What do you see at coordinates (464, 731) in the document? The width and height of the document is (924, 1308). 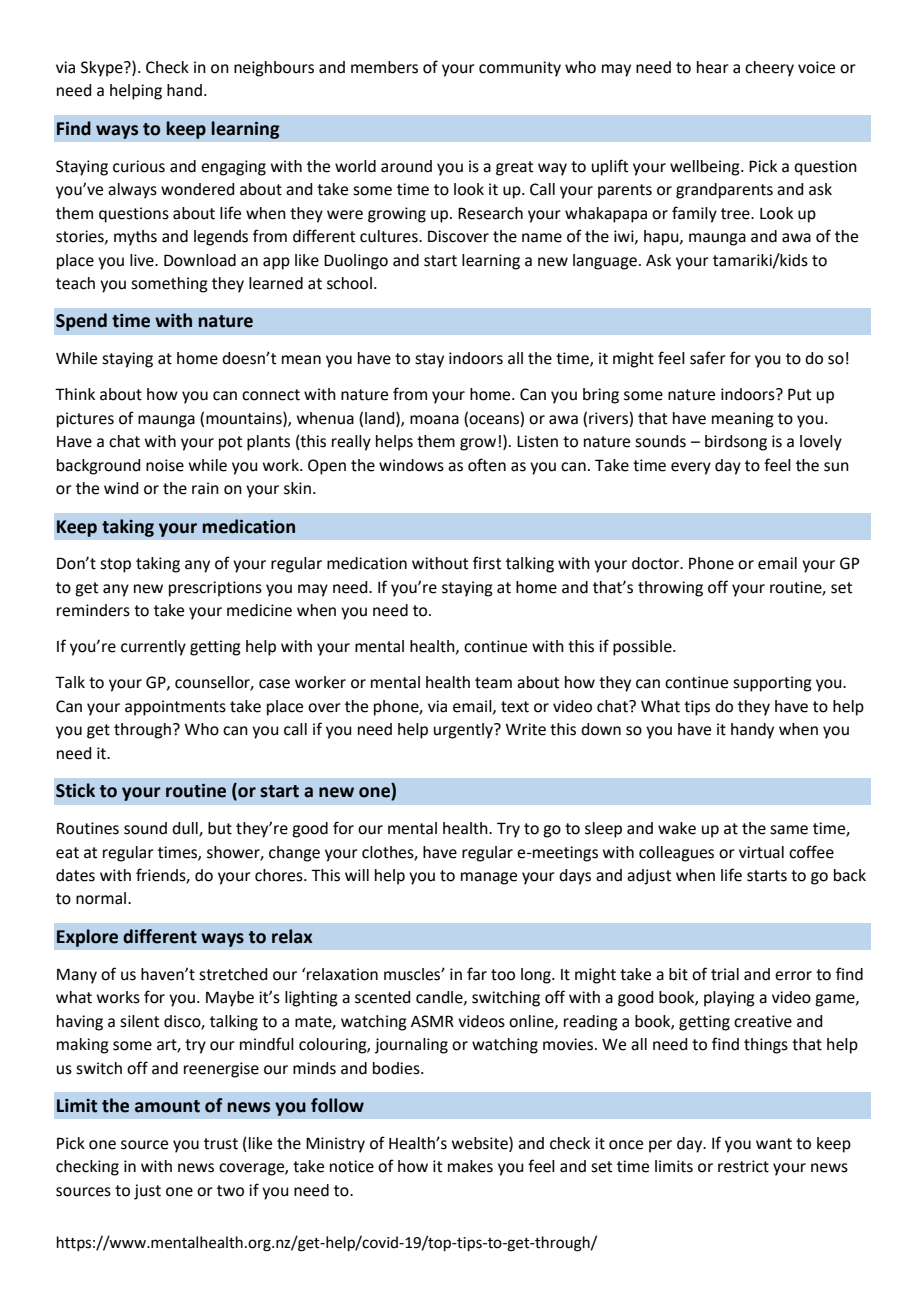 I see `urgently` at bounding box center [464, 731].
